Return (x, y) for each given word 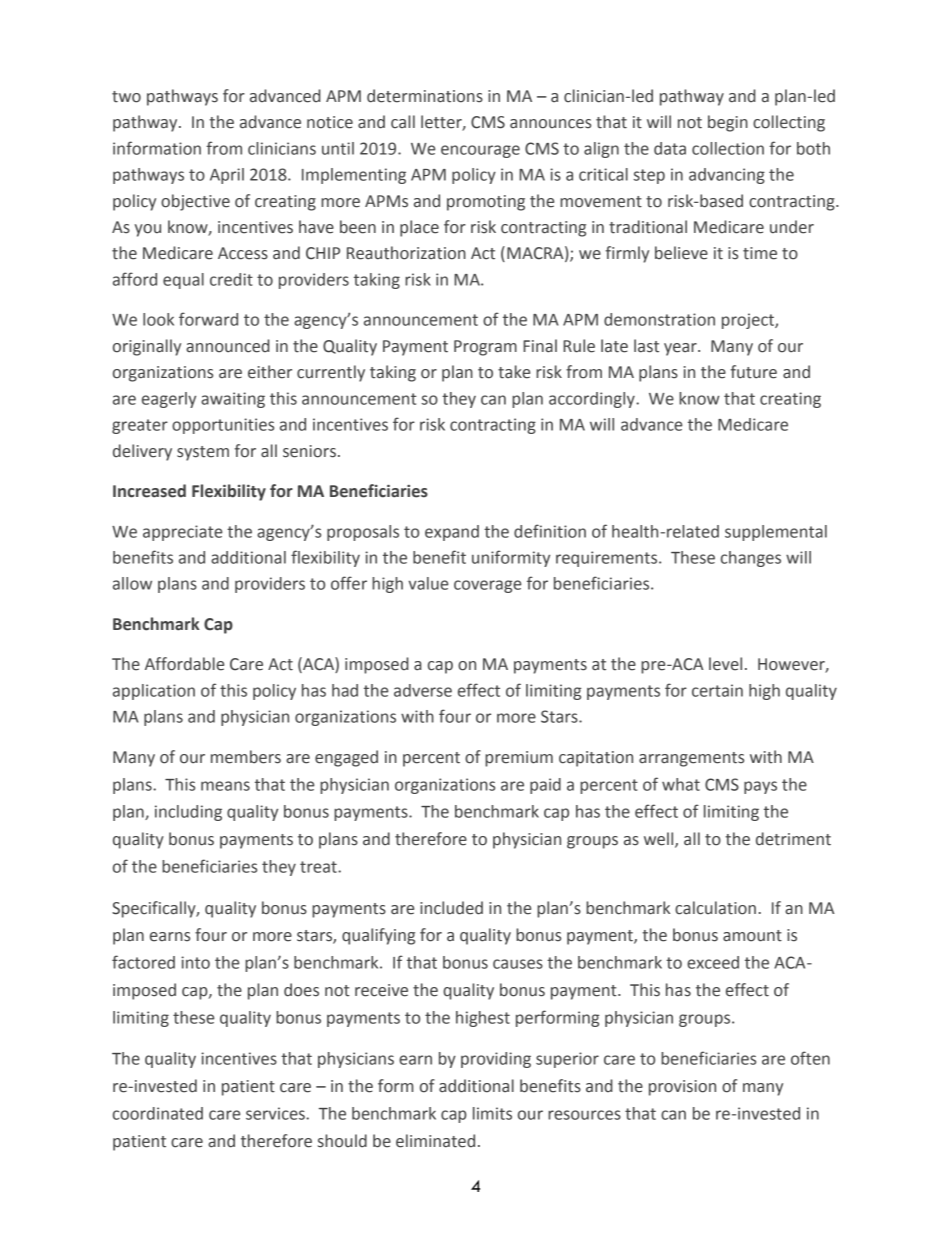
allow (132, 583)
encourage (480, 151)
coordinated (158, 1113)
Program (485, 348)
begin (728, 123)
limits (492, 1113)
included (451, 908)
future (754, 372)
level (725, 664)
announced (228, 346)
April (227, 176)
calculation (715, 908)
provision (682, 1088)
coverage (487, 586)
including (188, 813)
